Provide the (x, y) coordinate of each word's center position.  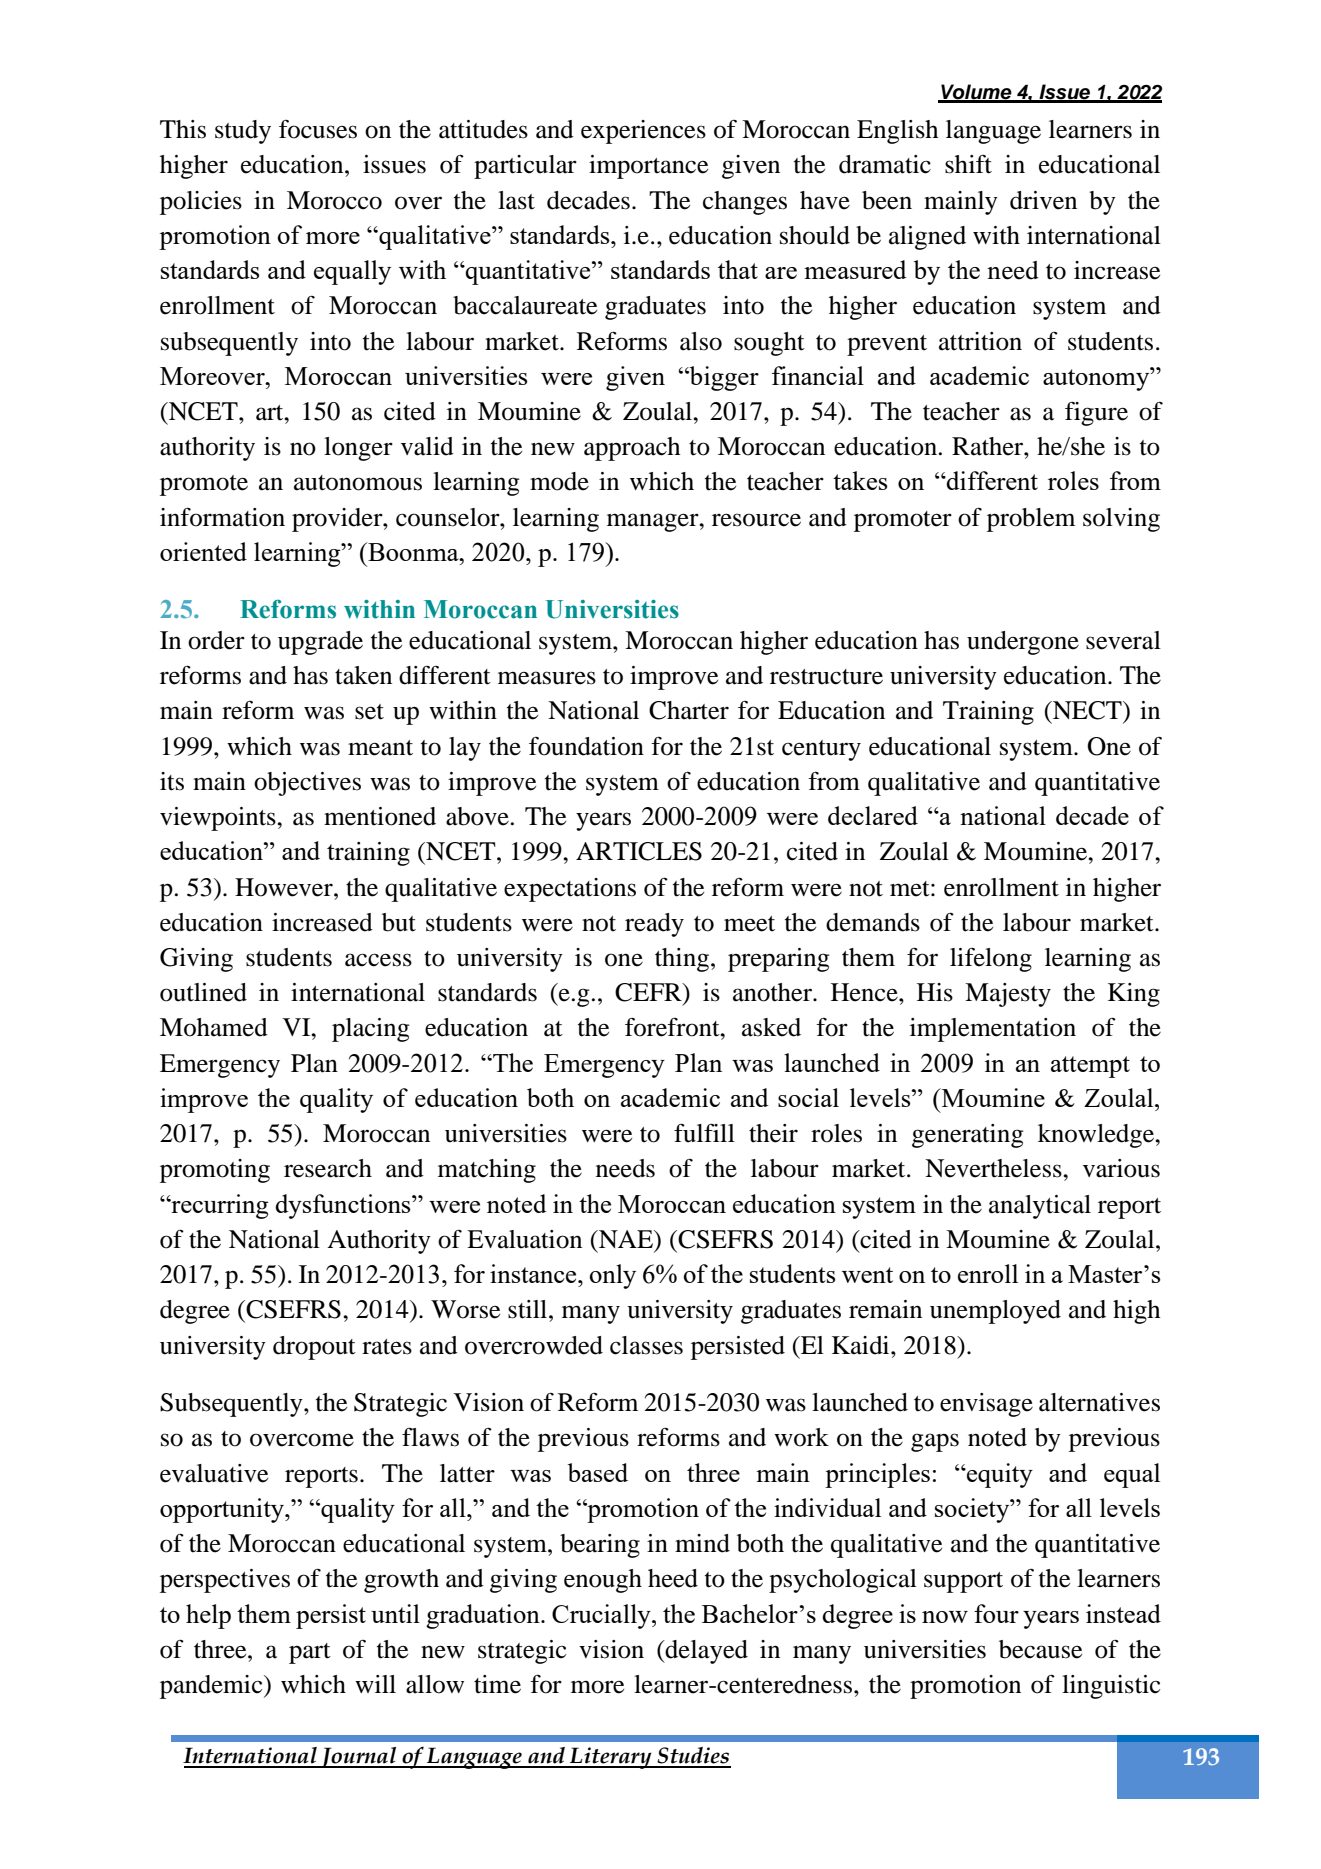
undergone (1023, 643)
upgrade (320, 643)
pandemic (212, 1687)
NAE (626, 1239)
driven (1043, 200)
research (328, 1168)
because (1040, 1649)
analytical (1040, 1207)
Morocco (334, 200)
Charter (689, 710)
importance (648, 167)
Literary (611, 1758)
